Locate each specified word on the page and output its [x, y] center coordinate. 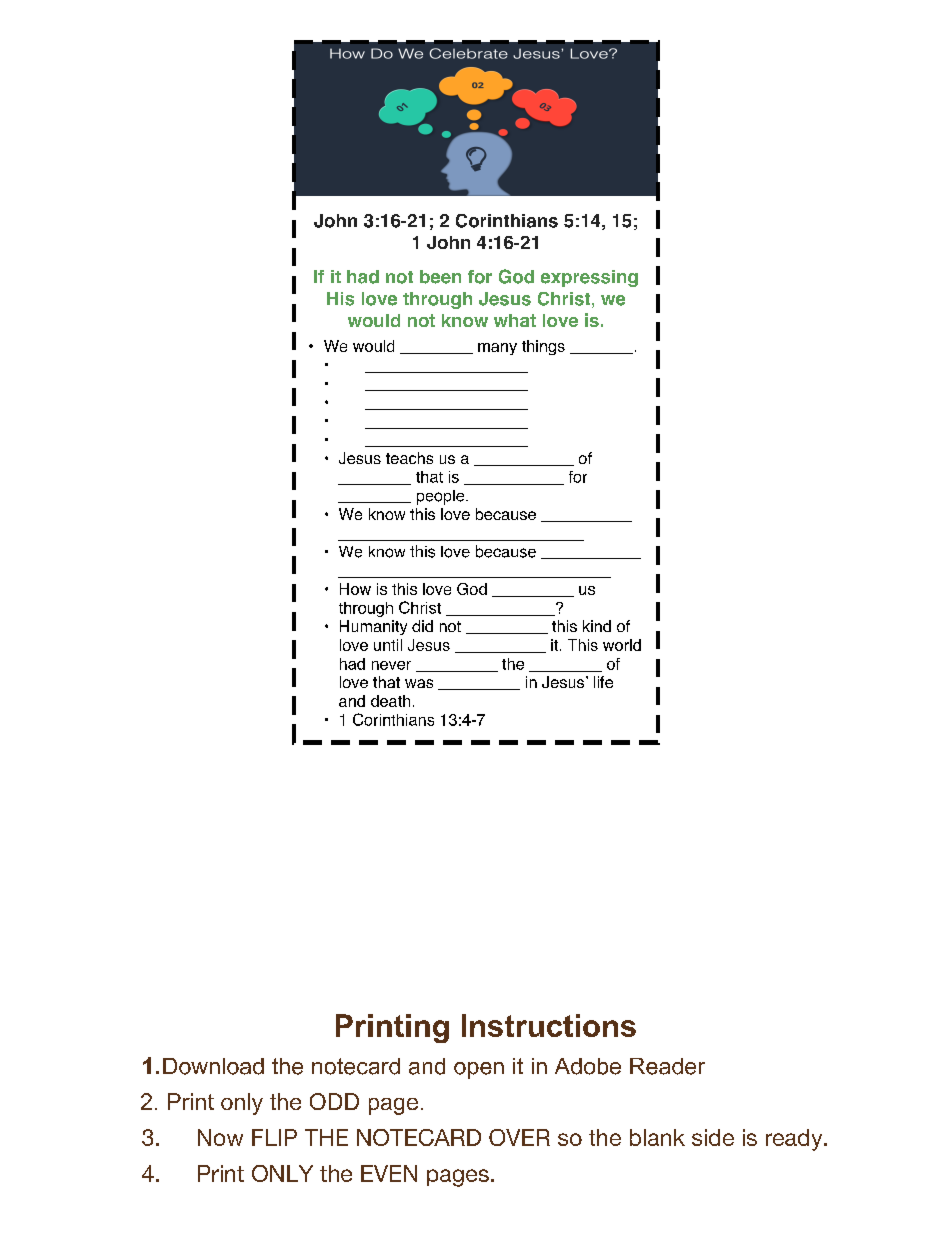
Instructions [549, 1025]
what [515, 320]
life [603, 682]
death [390, 701]
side [713, 1137]
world [622, 645]
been [440, 277]
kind [597, 626]
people [442, 497]
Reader [667, 1066]
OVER [519, 1137]
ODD [334, 1101]
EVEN [389, 1173]
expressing [589, 278]
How [355, 589]
